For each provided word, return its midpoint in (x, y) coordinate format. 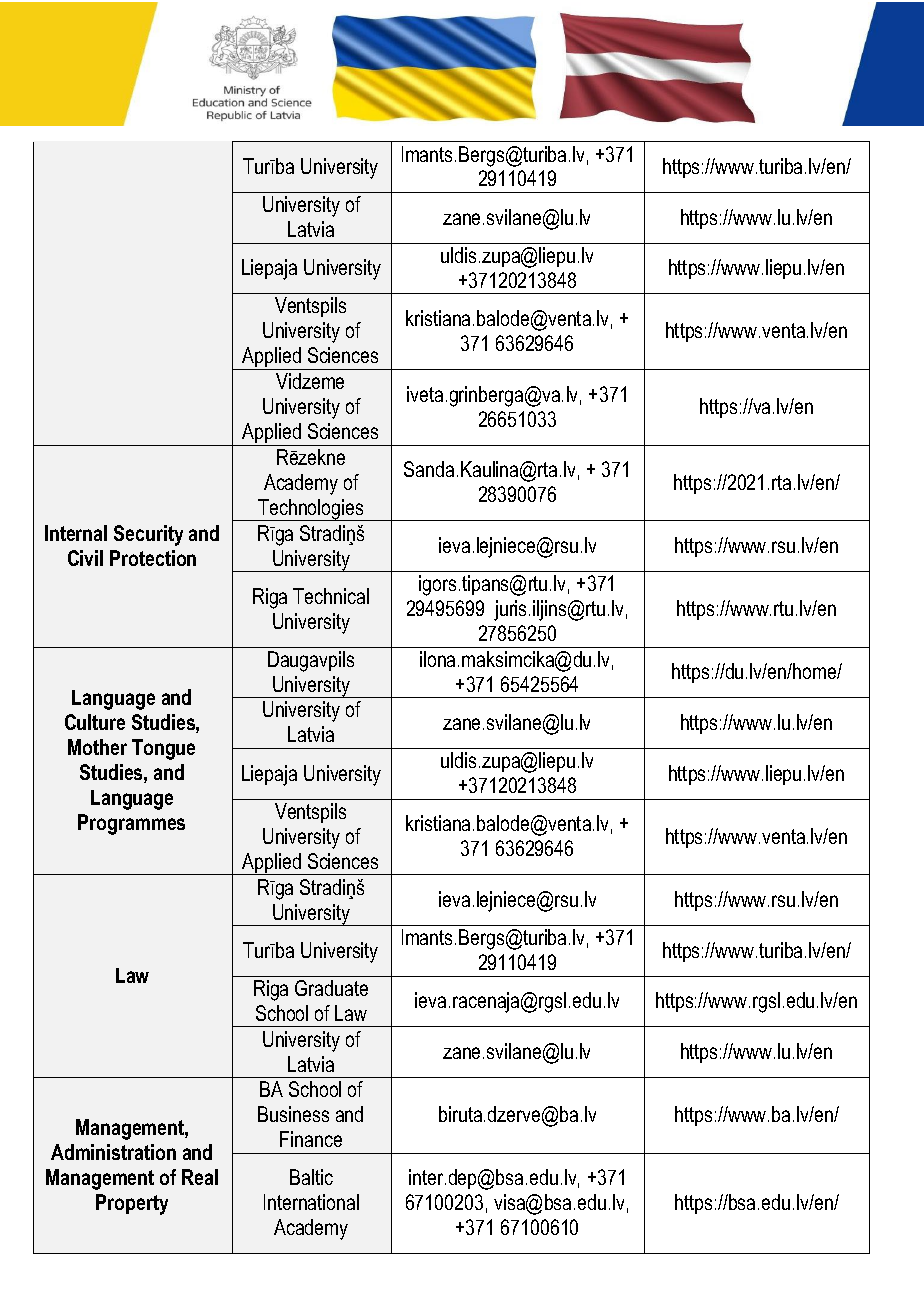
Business (293, 1114)
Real (200, 1177)
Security (148, 535)
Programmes (131, 824)
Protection (153, 558)
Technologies (311, 510)
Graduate (331, 988)
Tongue (163, 749)
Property (132, 1204)
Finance (311, 1139)
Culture (95, 722)
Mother (97, 747)
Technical (331, 596)
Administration (113, 1152)
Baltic (311, 1177)
